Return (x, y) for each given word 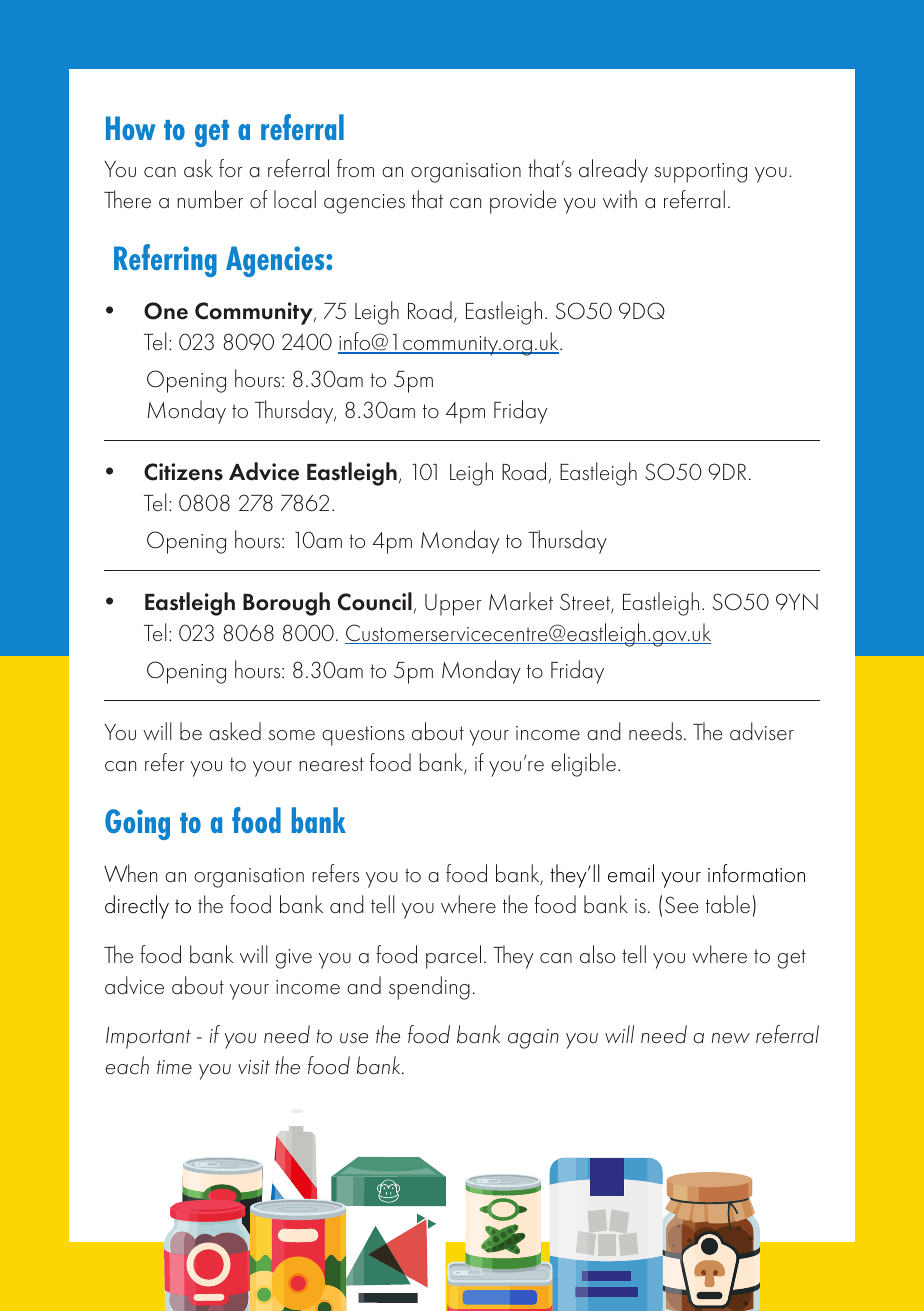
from (355, 168)
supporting (701, 173)
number (210, 199)
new (731, 1038)
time (174, 1067)
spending (429, 988)
